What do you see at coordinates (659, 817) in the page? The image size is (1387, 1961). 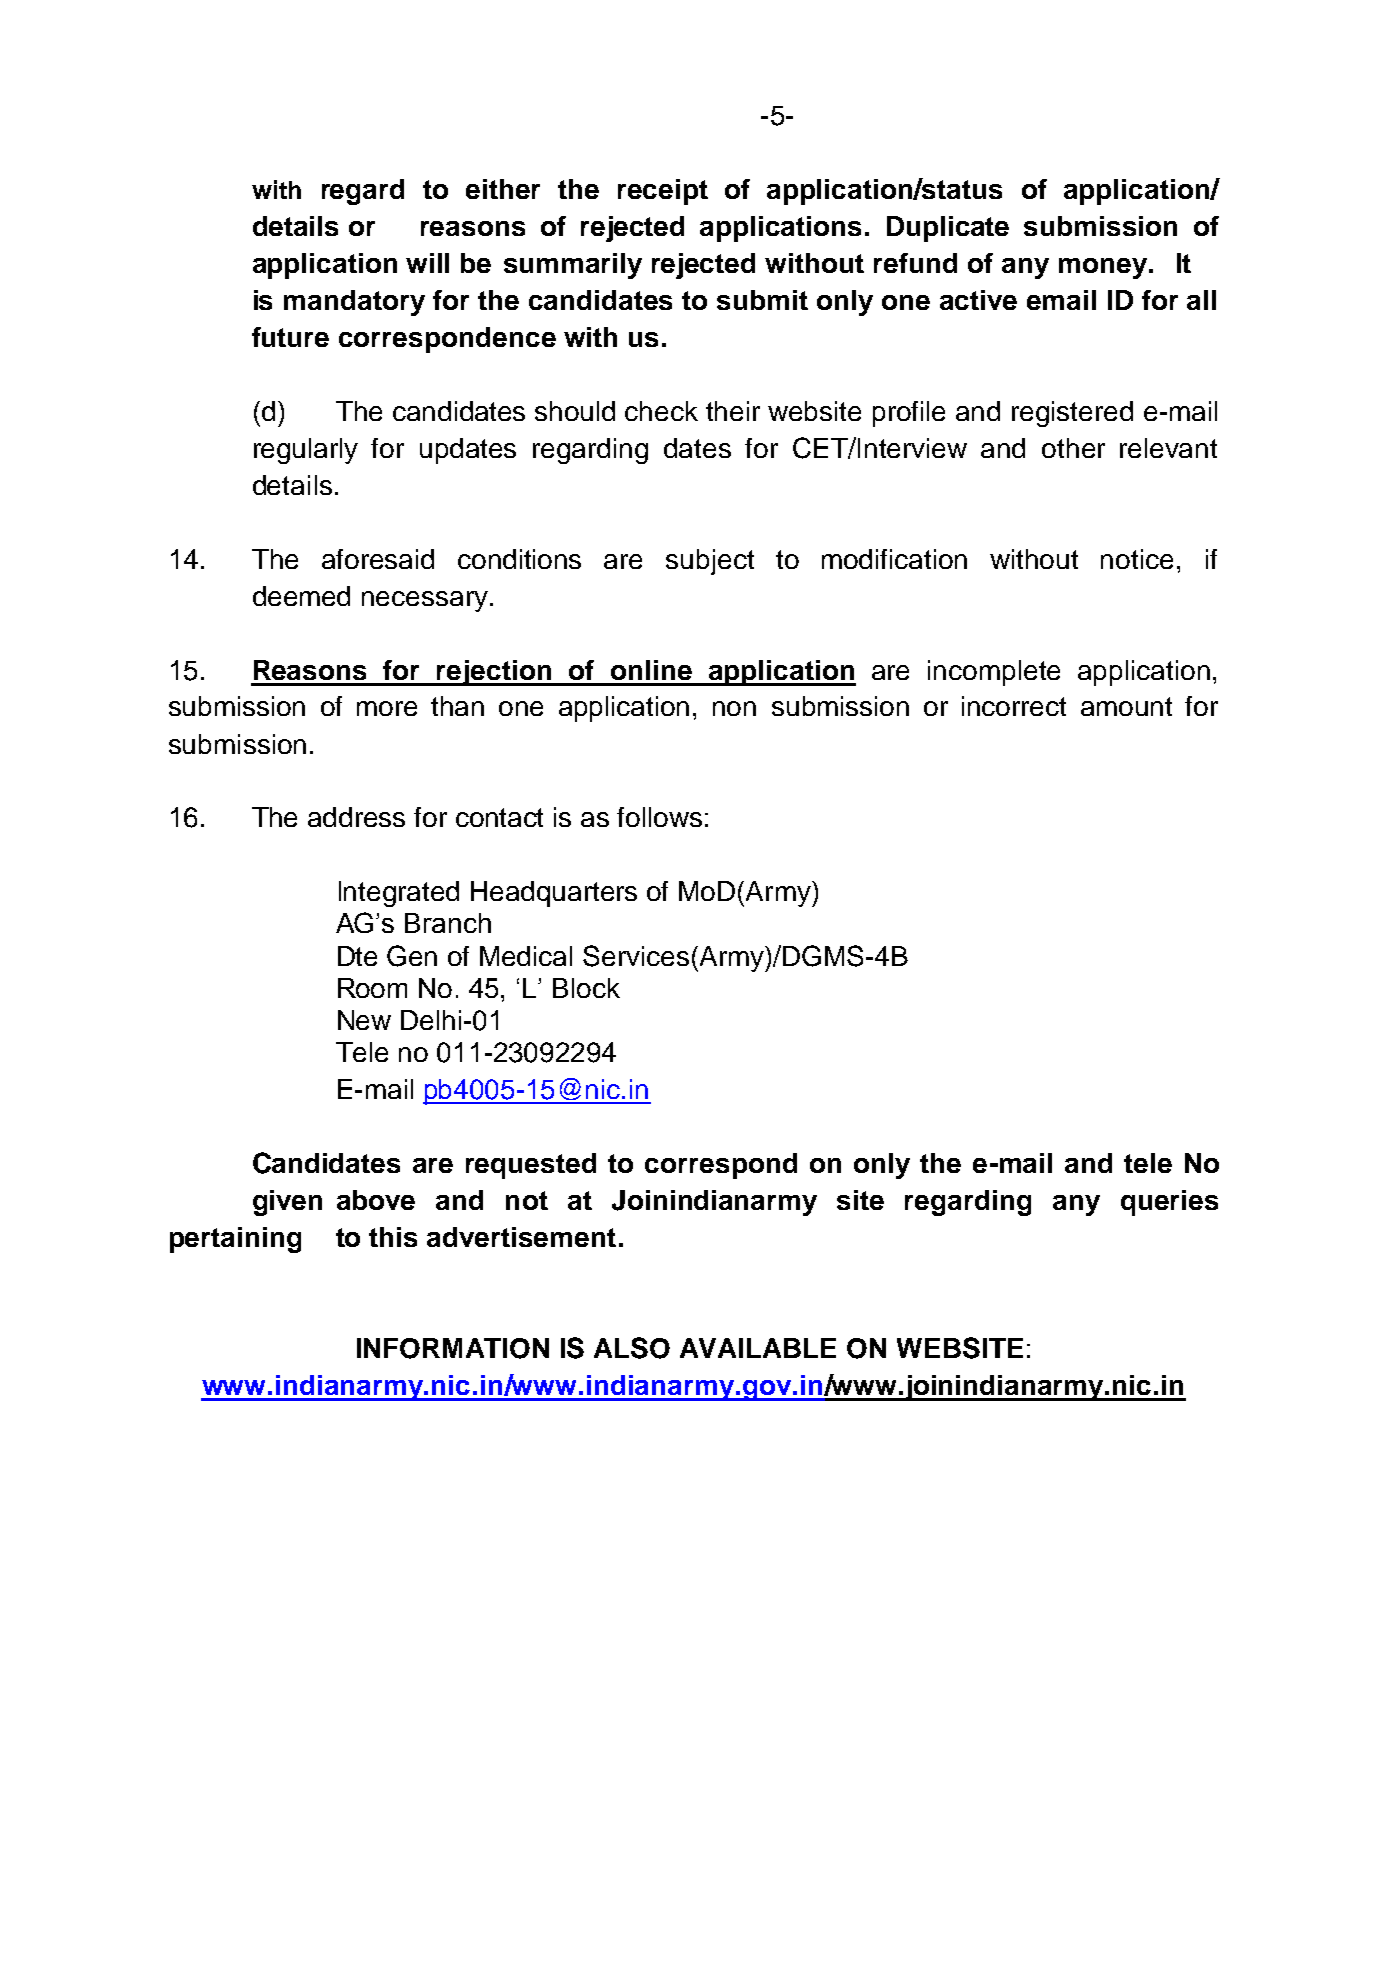 I see `follows` at bounding box center [659, 817].
